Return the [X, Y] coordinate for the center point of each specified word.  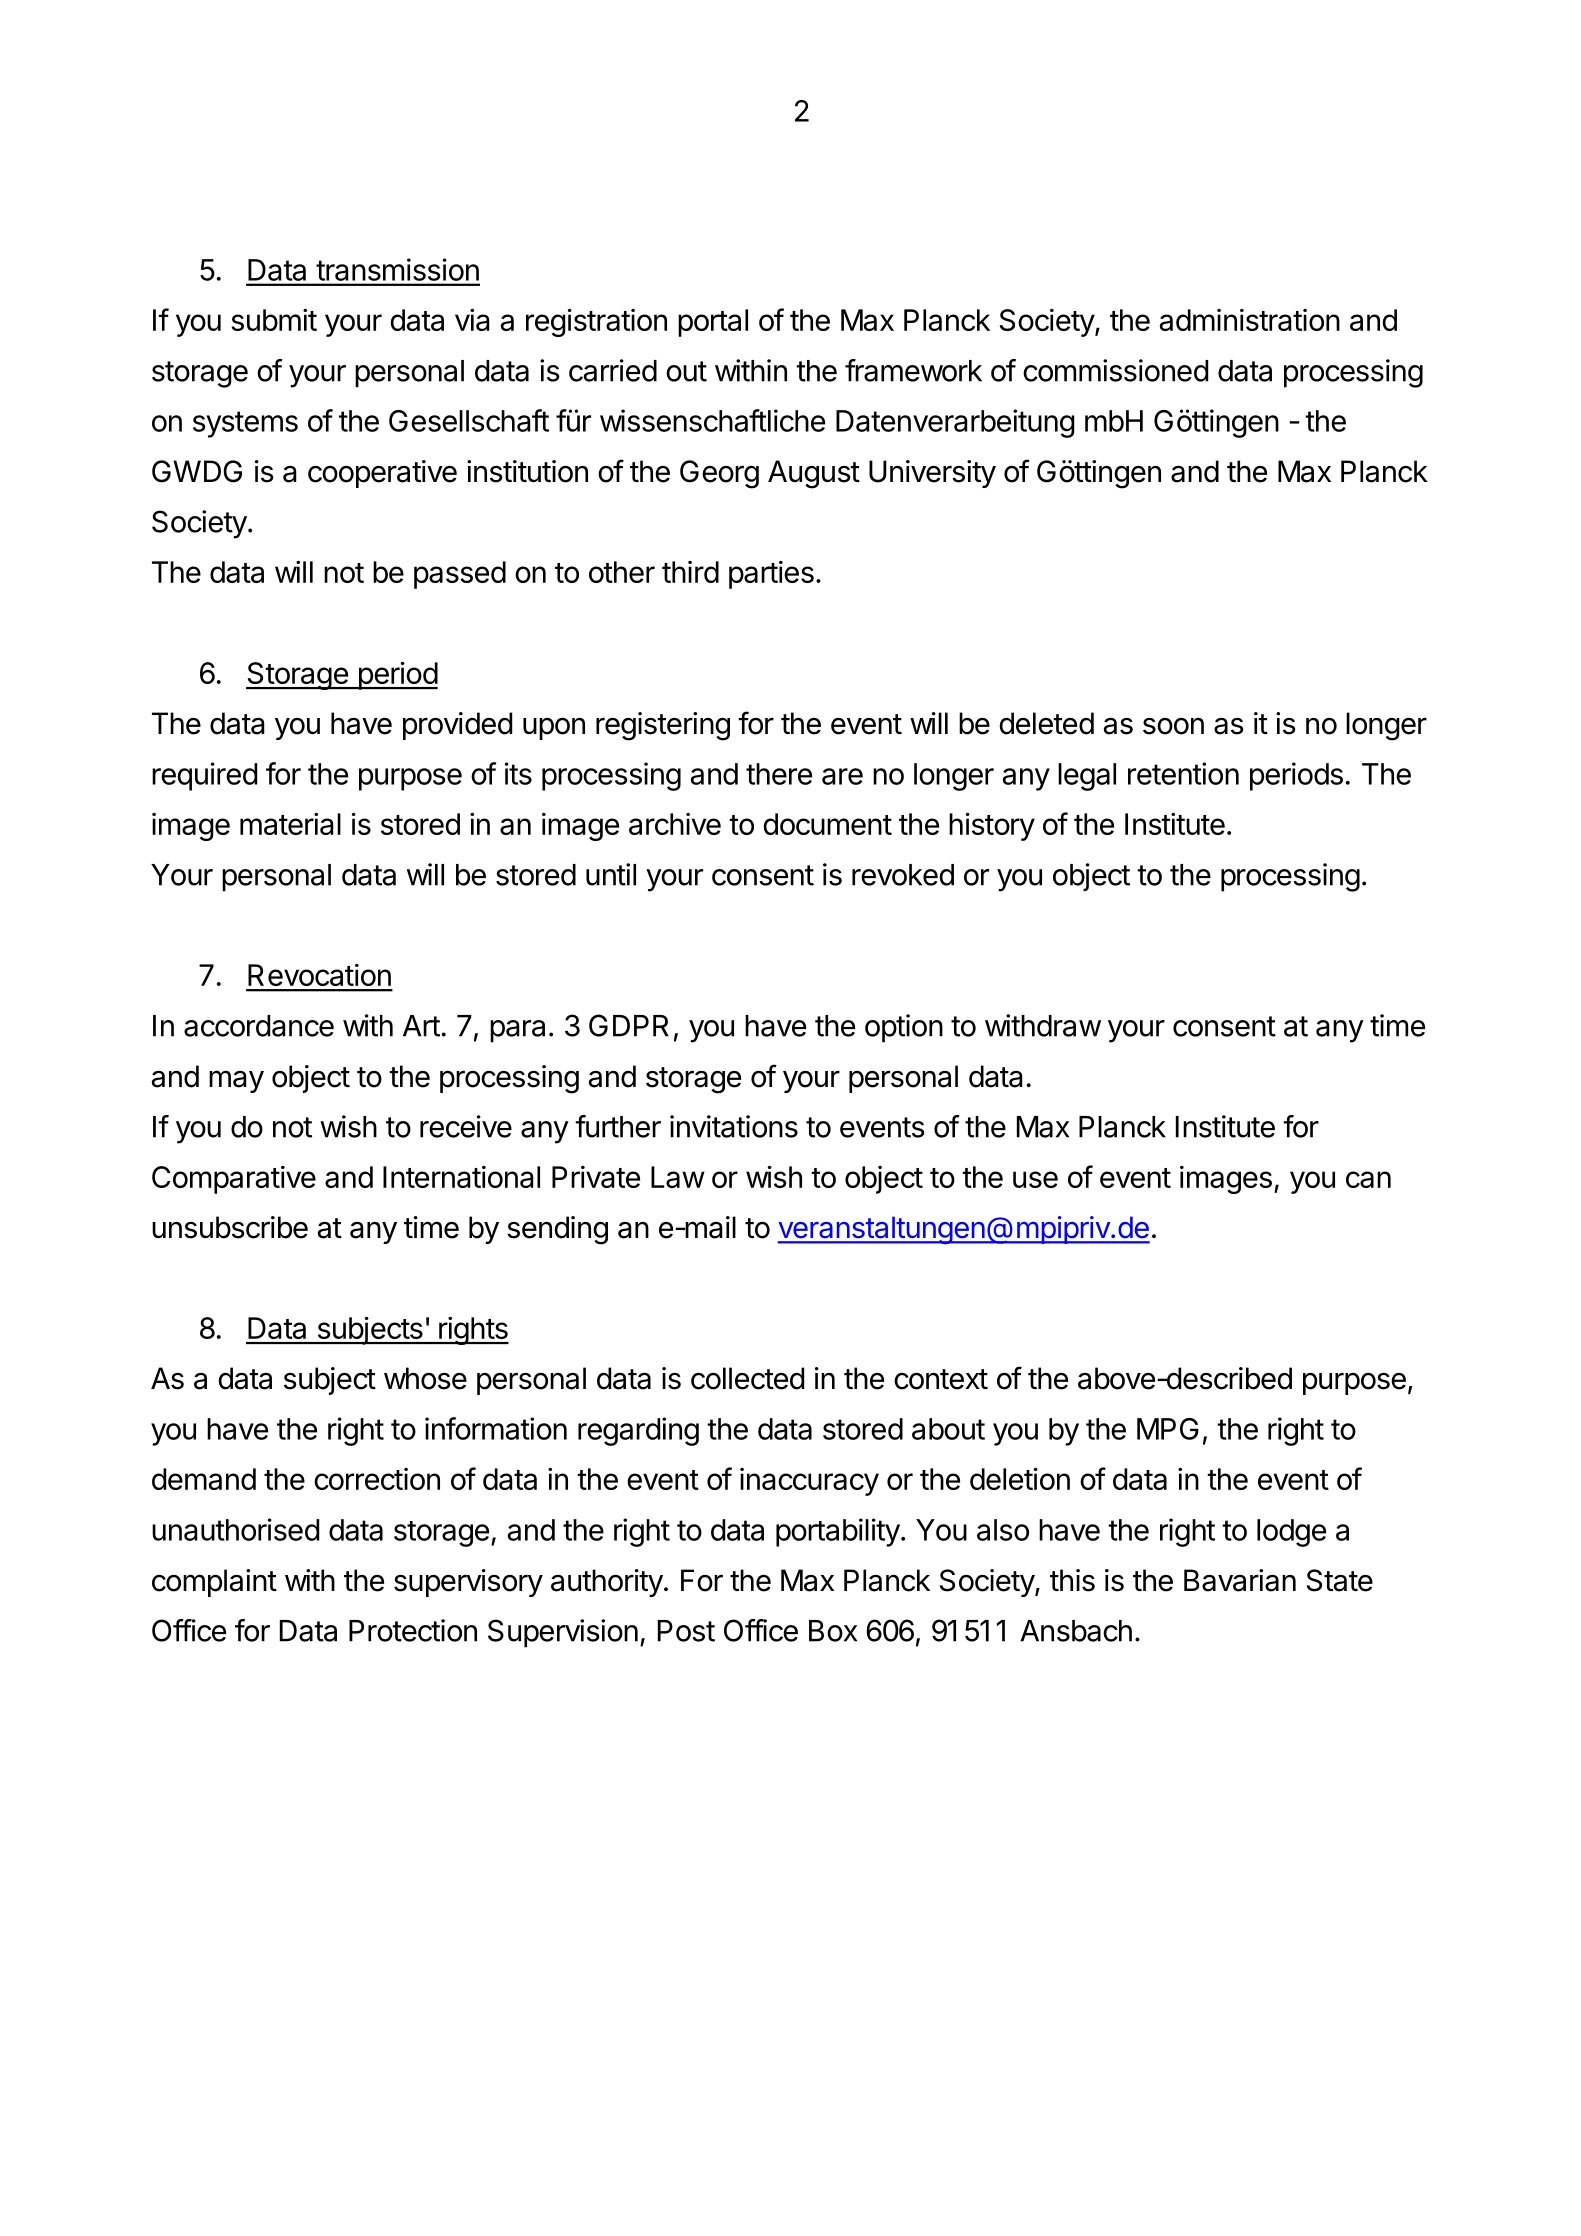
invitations [734, 1126]
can [1368, 1179]
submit [274, 320]
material [290, 824]
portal [713, 323]
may [236, 1081]
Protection [413, 1630]
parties [771, 575]
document [827, 824]
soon [1173, 726]
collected [747, 1378]
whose [425, 1378]
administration [1250, 320]
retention [1183, 773]
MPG [1168, 1429]
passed [460, 575]
